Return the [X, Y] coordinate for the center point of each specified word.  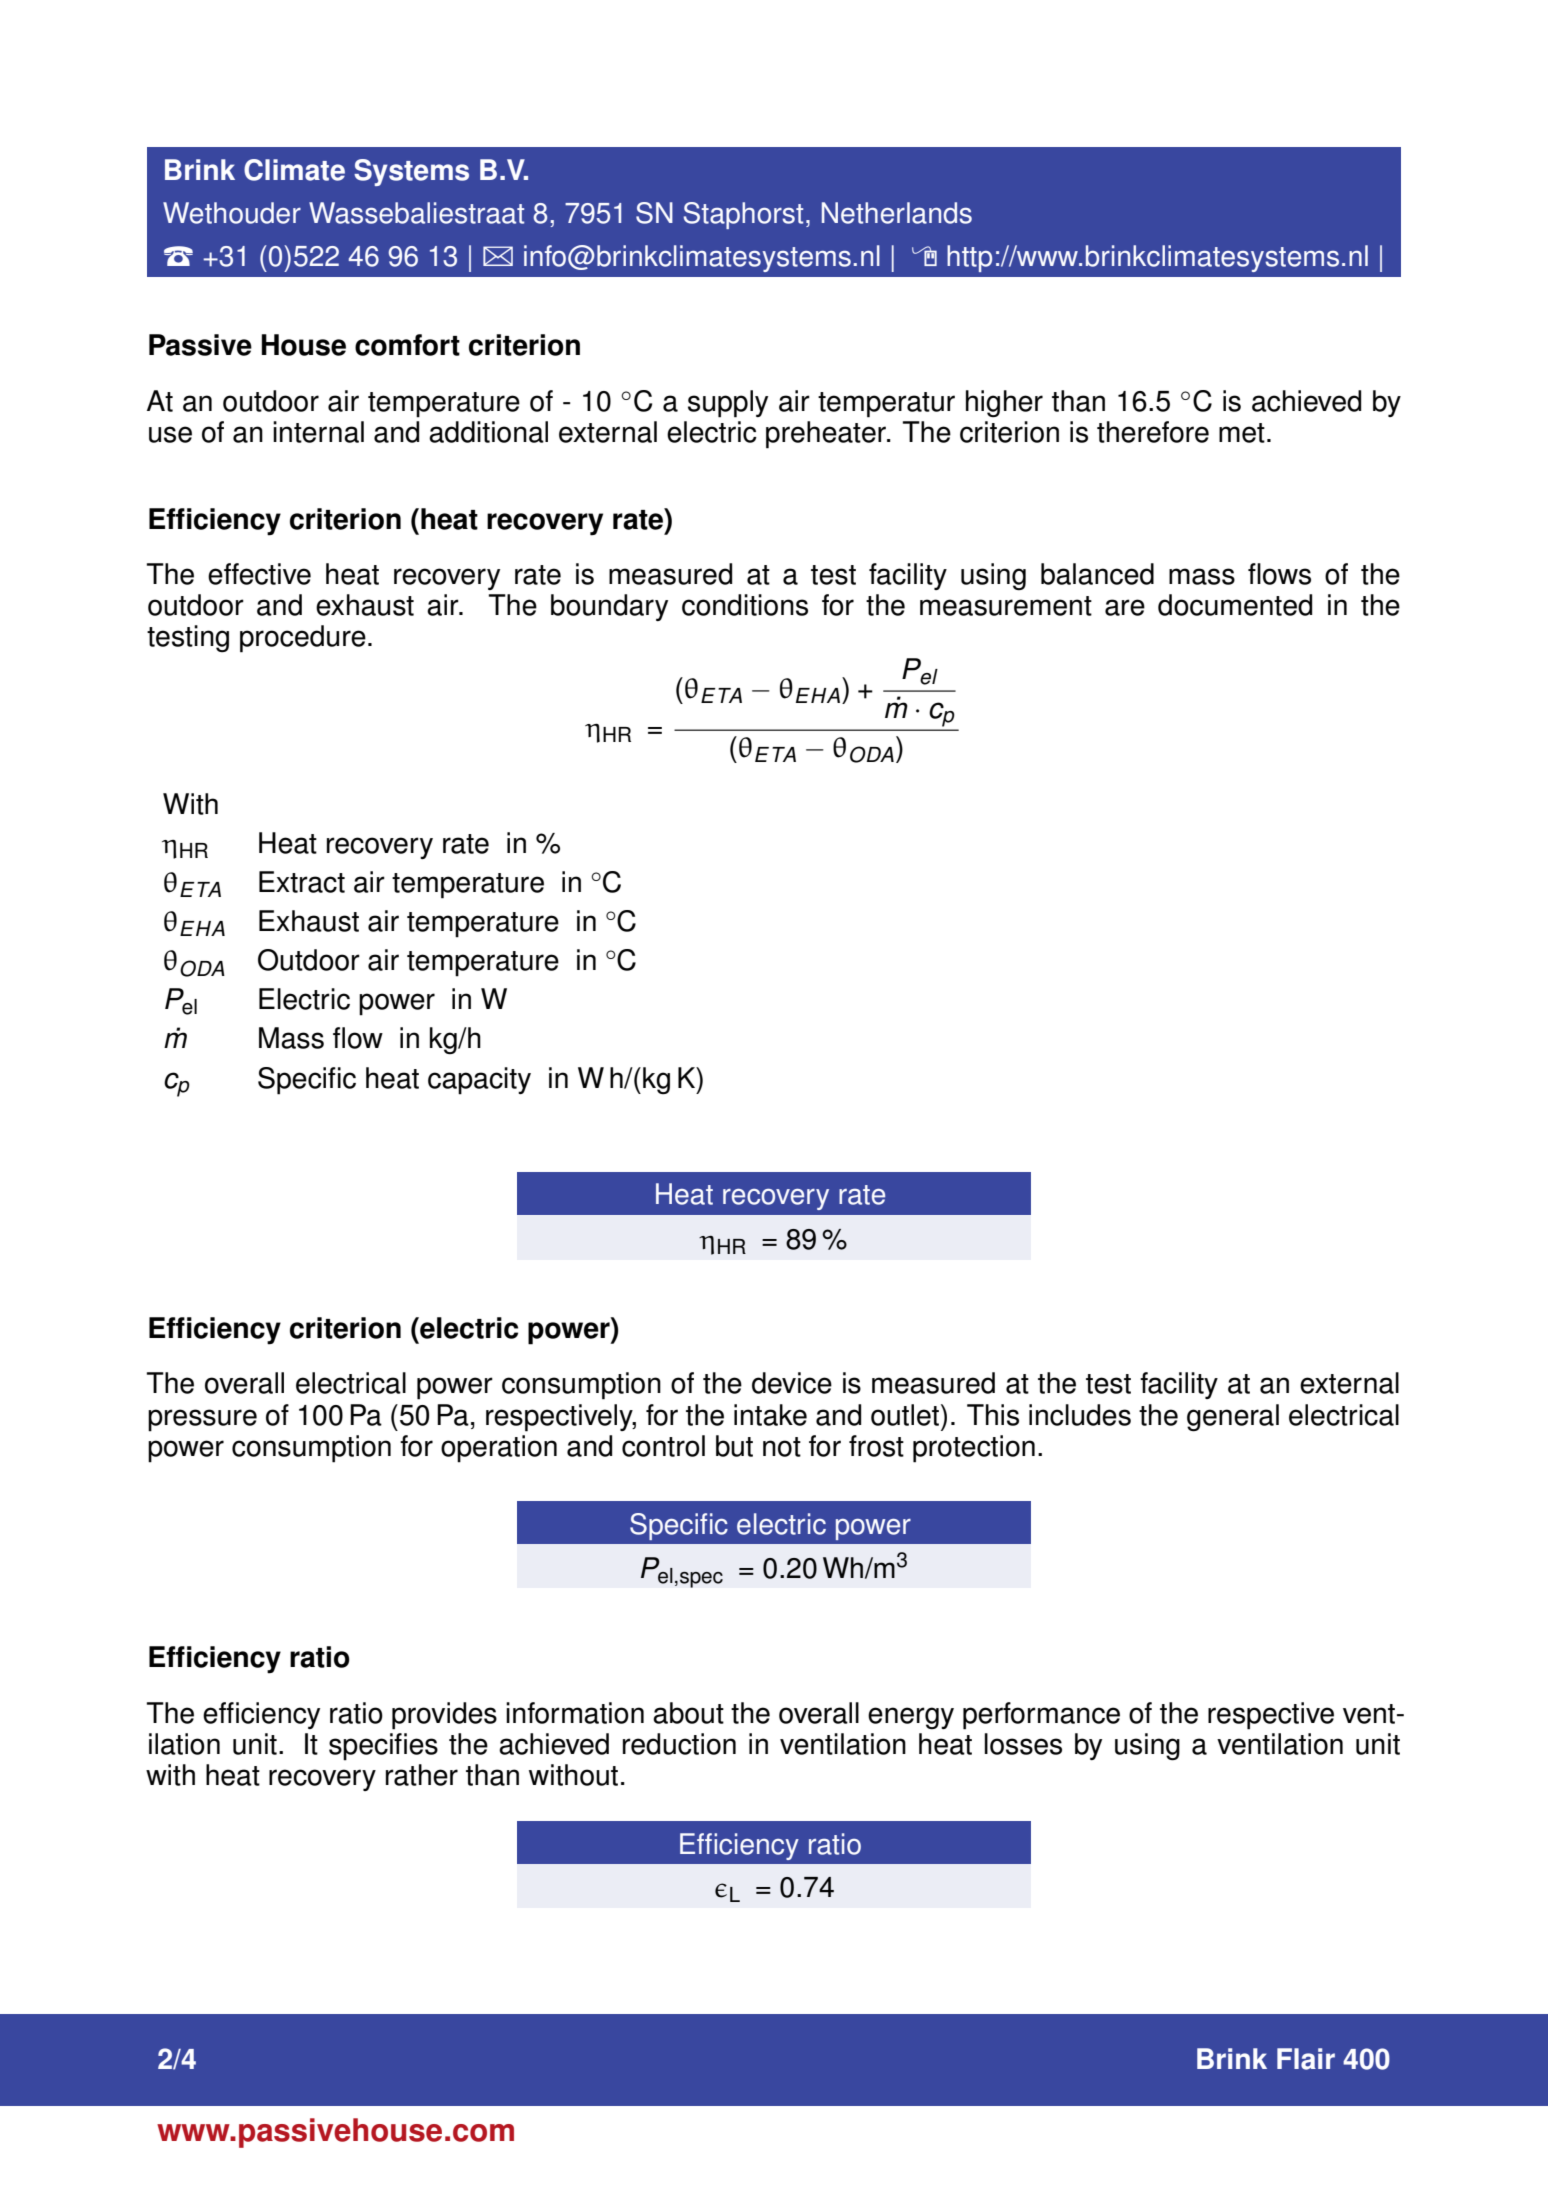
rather [422, 1775]
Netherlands [897, 213]
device [792, 1383]
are [1125, 607]
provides [444, 1716]
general [1233, 1417]
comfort [407, 345]
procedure [303, 639]
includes [1080, 1415]
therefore [1153, 432]
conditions [745, 605]
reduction [679, 1744]
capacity [479, 1081]
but [734, 1446]
